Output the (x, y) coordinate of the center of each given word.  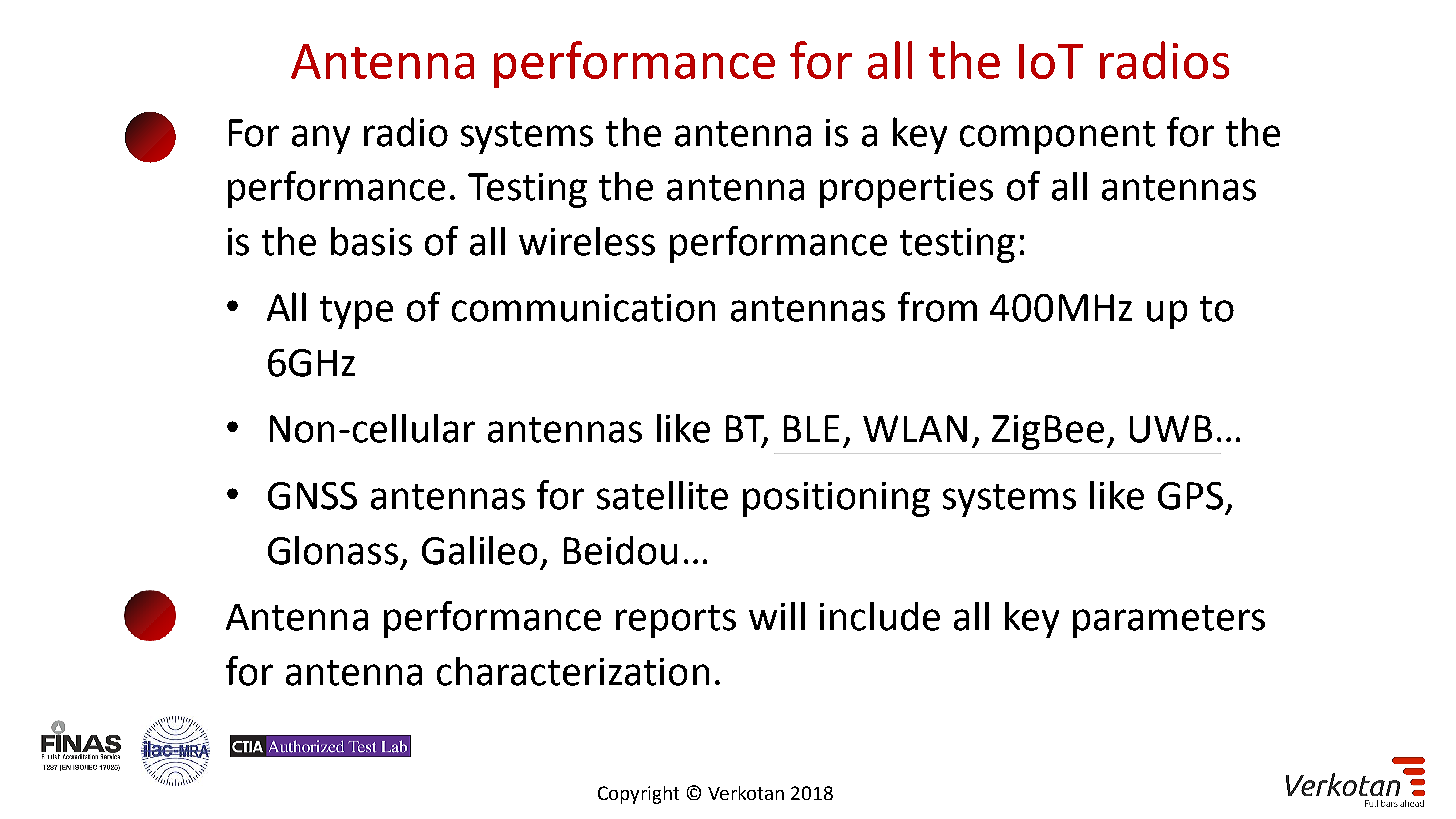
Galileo (479, 550)
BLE (811, 428)
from (937, 307)
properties (906, 190)
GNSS (312, 496)
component (1057, 137)
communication (583, 308)
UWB (1171, 429)
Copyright (638, 795)
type (356, 312)
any (321, 139)
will (777, 616)
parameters (1169, 621)
